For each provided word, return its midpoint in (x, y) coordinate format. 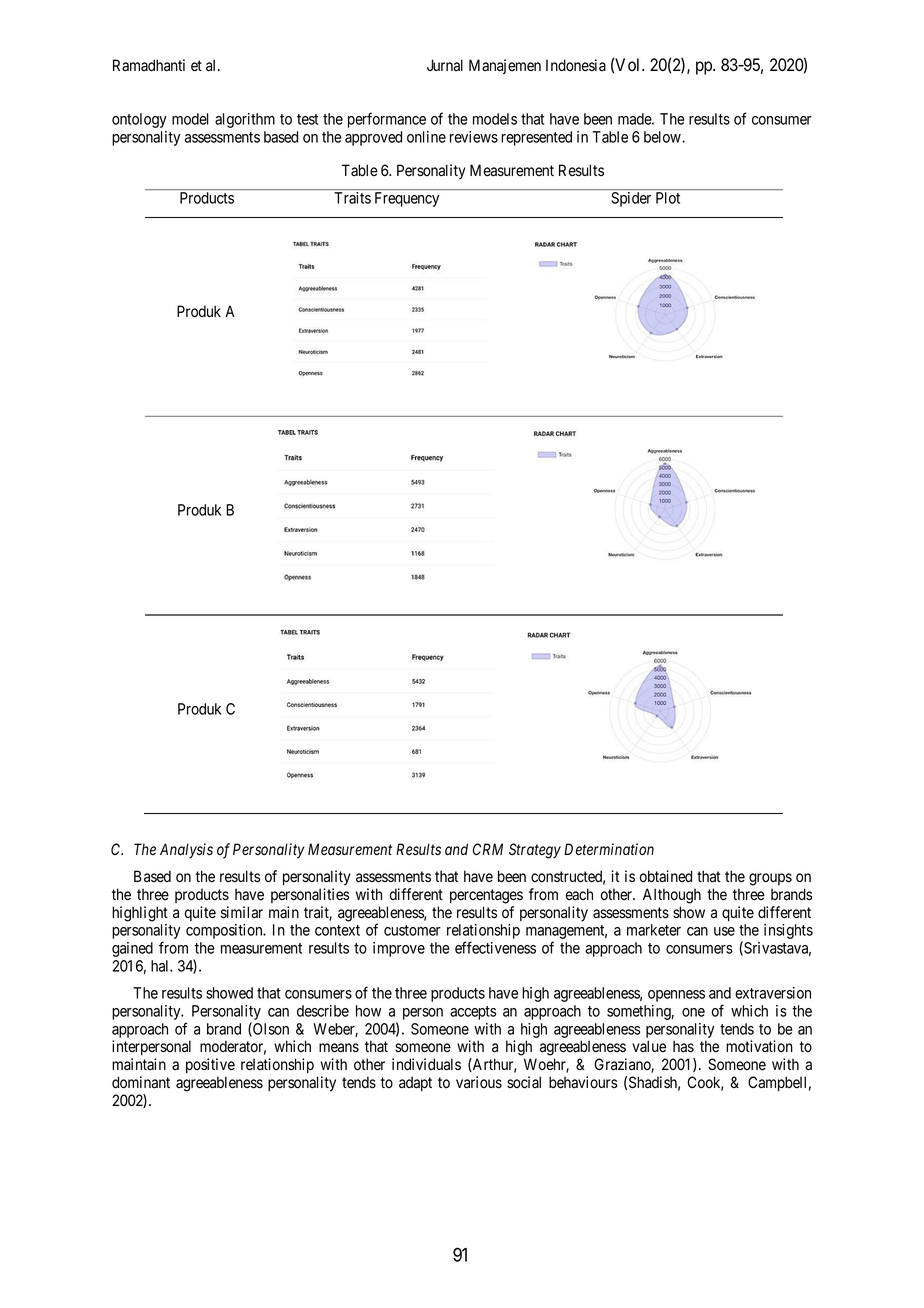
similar (242, 912)
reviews (474, 137)
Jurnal (445, 65)
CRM (488, 849)
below (663, 137)
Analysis (186, 851)
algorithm (245, 120)
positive (210, 1065)
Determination (609, 849)
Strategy (535, 851)
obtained (666, 876)
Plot (668, 198)
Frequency (407, 199)
